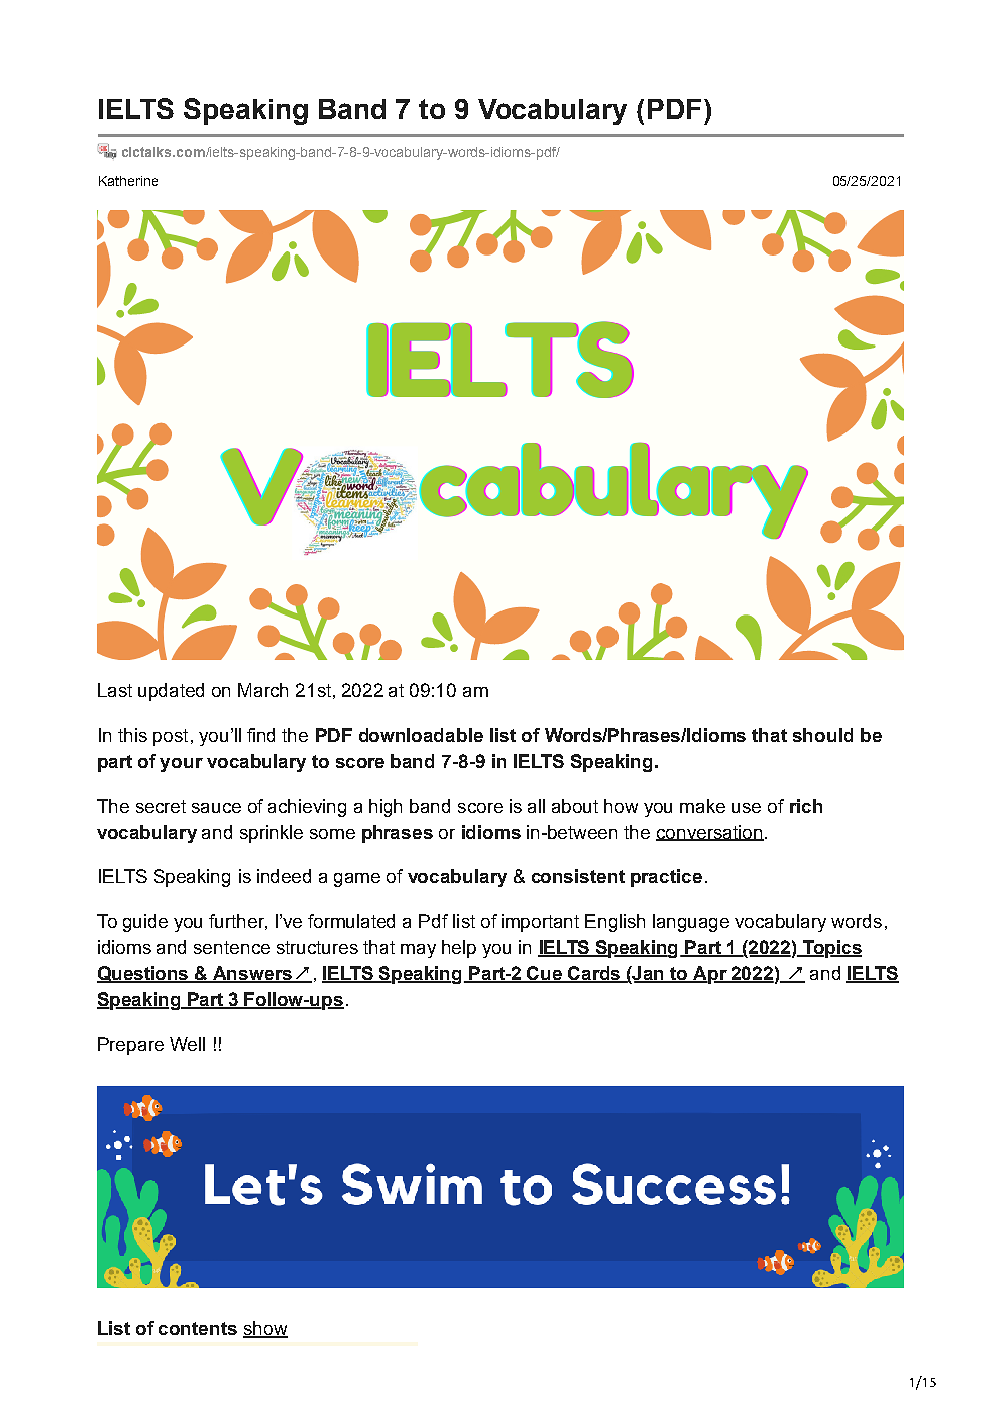 This page has height=1417, width=1001. What do you see at coordinates (265, 1329) in the page?
I see `show` at bounding box center [265, 1329].
